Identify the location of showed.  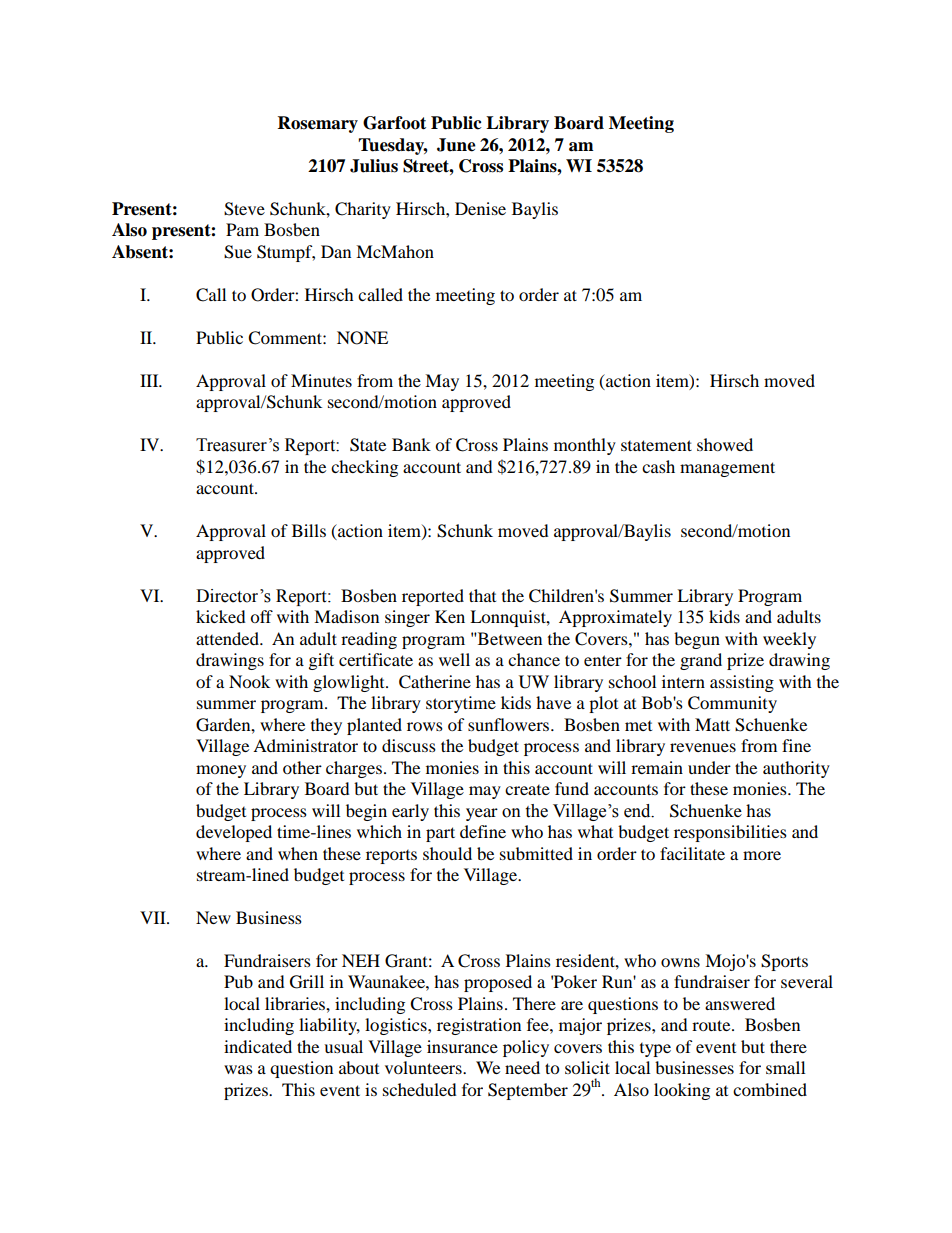
(725, 444).
